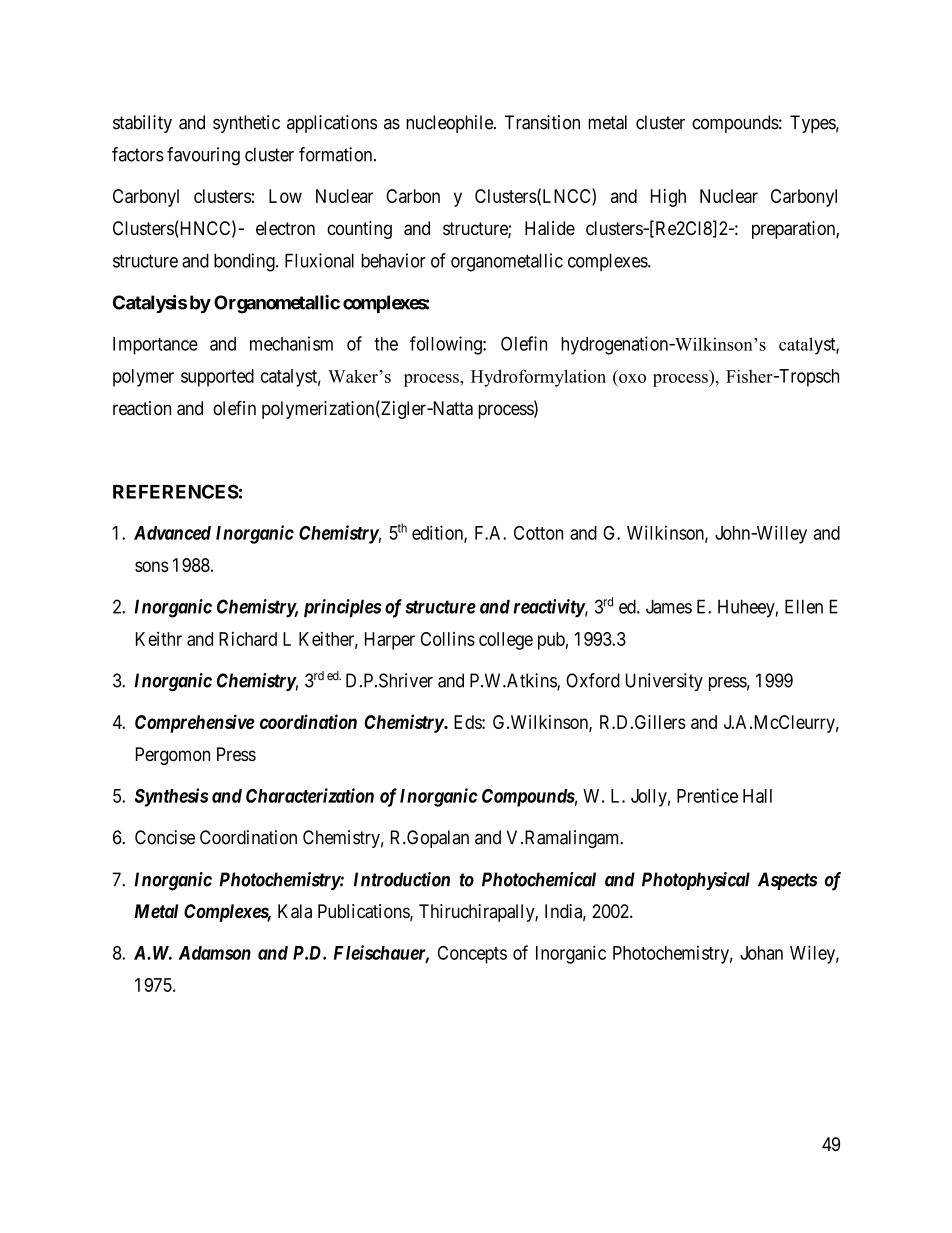 This screenshot has width=952, height=1233. Describe the element at coordinates (171, 797) in the screenshot. I see `Synthesis` at that location.
